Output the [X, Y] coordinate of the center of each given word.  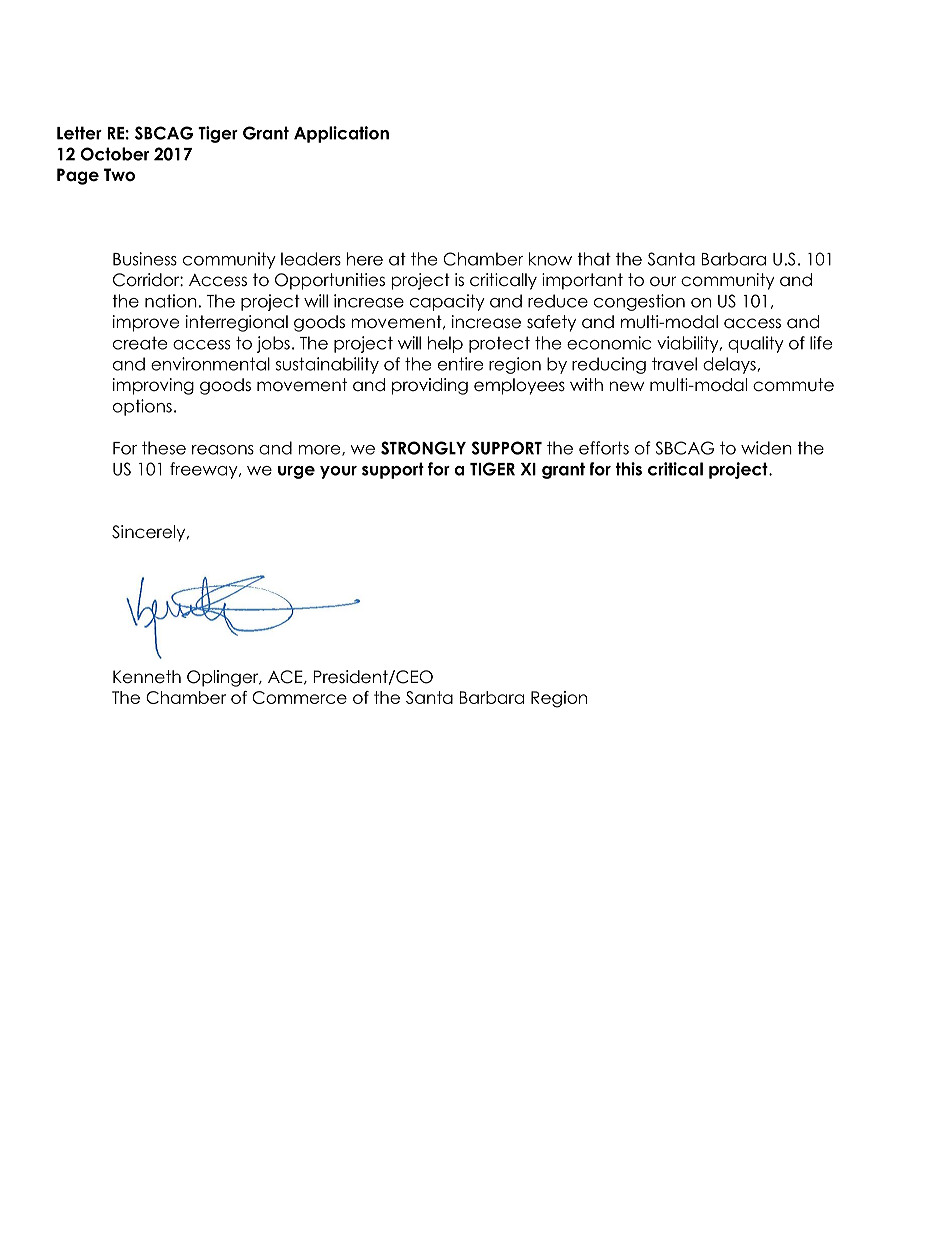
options [142, 407]
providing [430, 386]
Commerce [299, 697]
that [594, 259]
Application [341, 134]
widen [766, 448]
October [115, 154]
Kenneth [147, 677]
